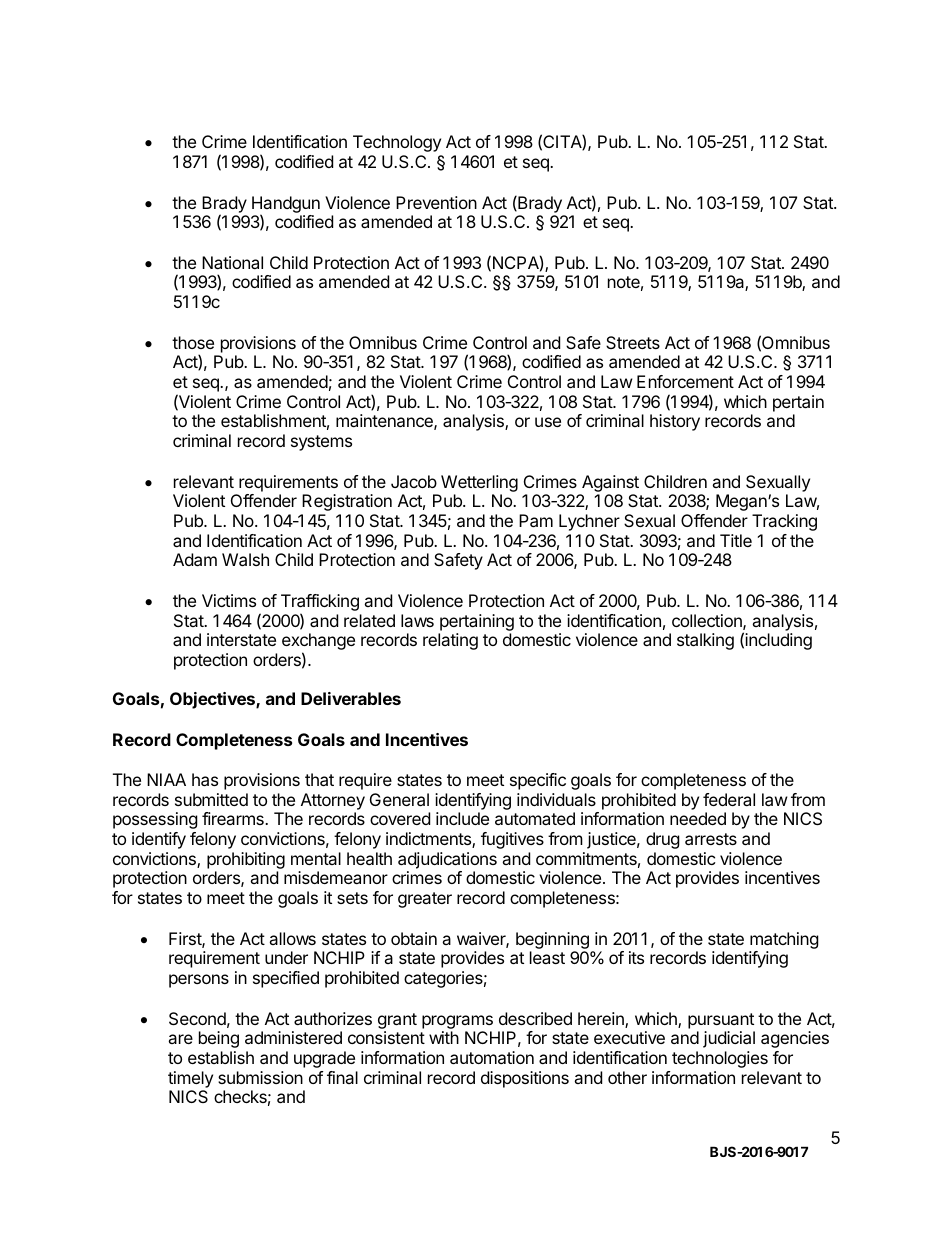  What do you see at coordinates (675, 422) in the document?
I see `history` at bounding box center [675, 422].
